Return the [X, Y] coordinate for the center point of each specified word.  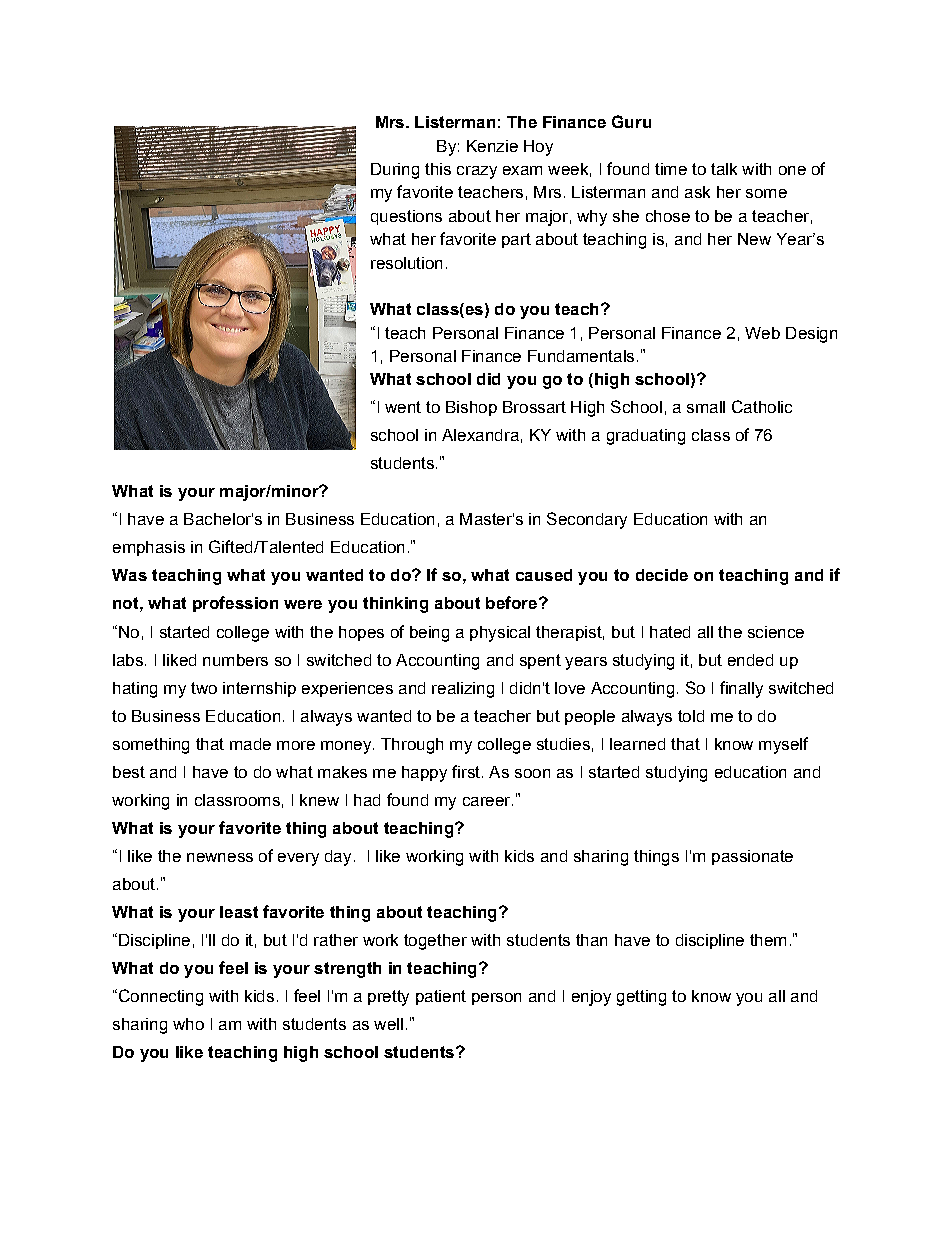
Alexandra [480, 435]
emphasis [149, 548]
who [188, 1024]
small [706, 407]
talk [724, 169]
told [691, 716]
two [204, 688]
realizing [463, 690]
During [395, 171]
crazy [477, 172]
